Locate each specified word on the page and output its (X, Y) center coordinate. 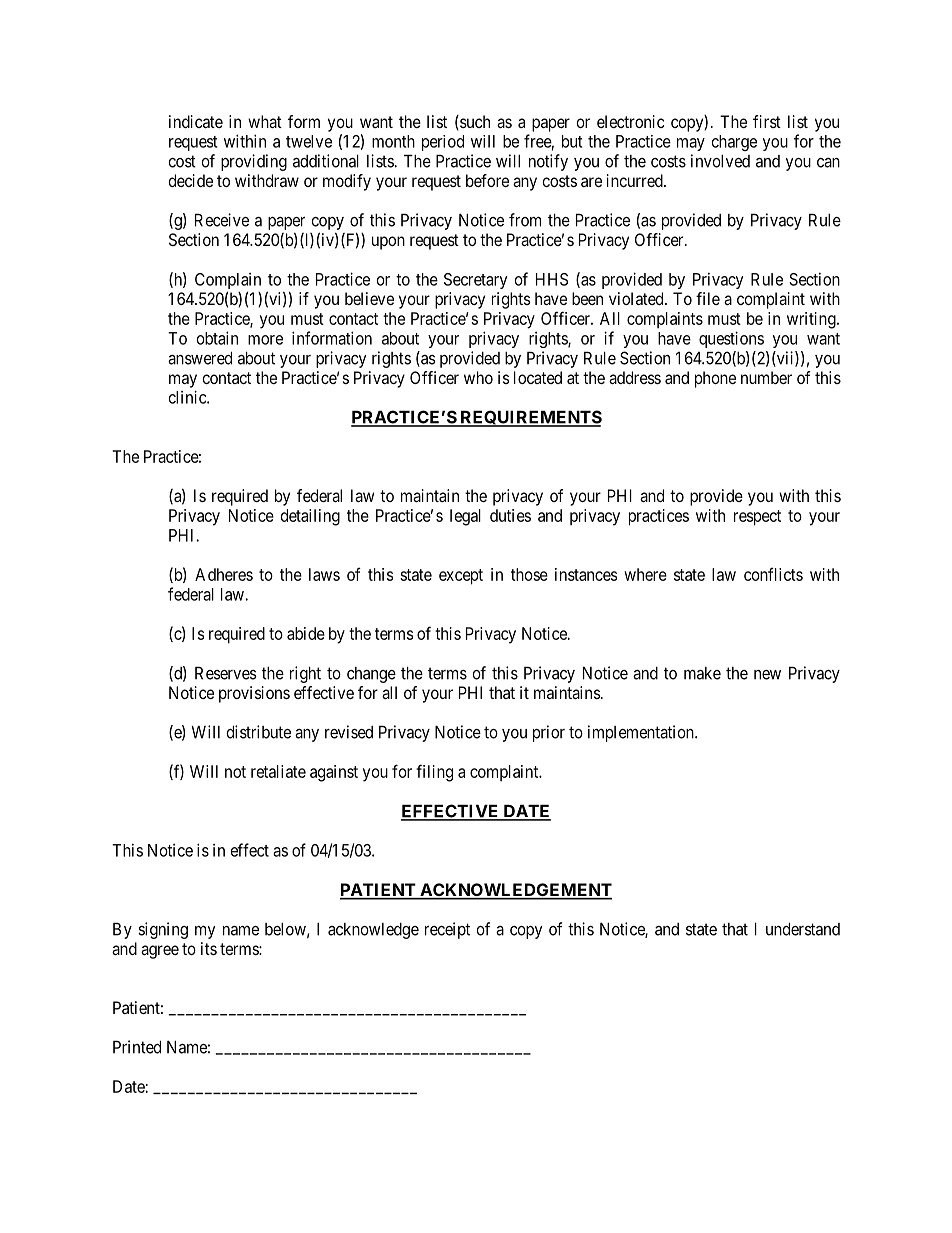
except (461, 577)
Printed (137, 1047)
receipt (447, 930)
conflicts (773, 574)
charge (734, 143)
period (443, 143)
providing (254, 162)
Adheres (224, 574)
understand (803, 929)
